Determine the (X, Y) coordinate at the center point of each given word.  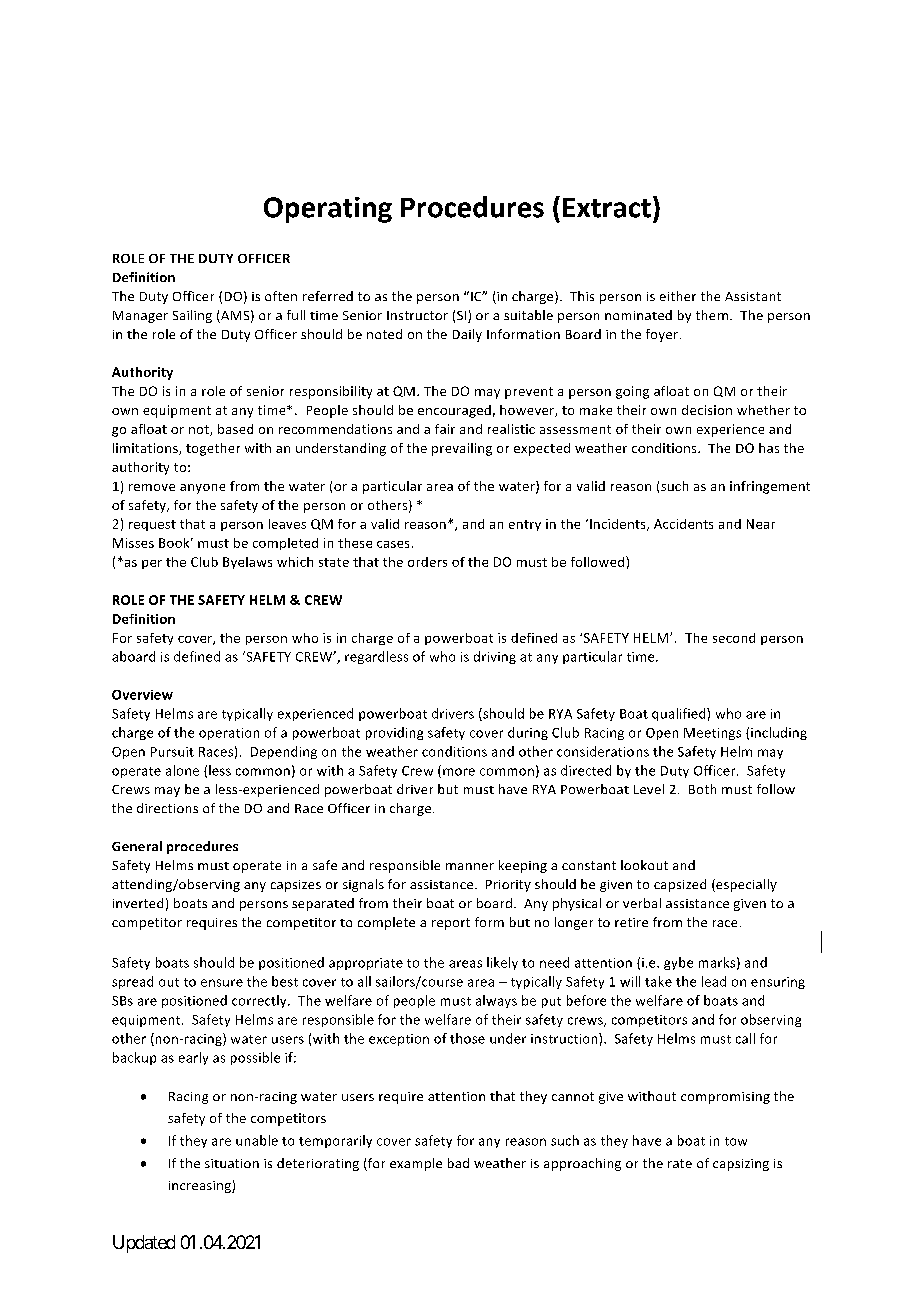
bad (458, 1163)
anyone (202, 489)
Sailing (192, 316)
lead (714, 981)
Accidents (683, 524)
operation (229, 734)
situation (232, 1163)
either (678, 296)
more (459, 772)
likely (502, 963)
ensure (222, 983)
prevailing (462, 449)
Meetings (712, 734)
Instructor (417, 315)
